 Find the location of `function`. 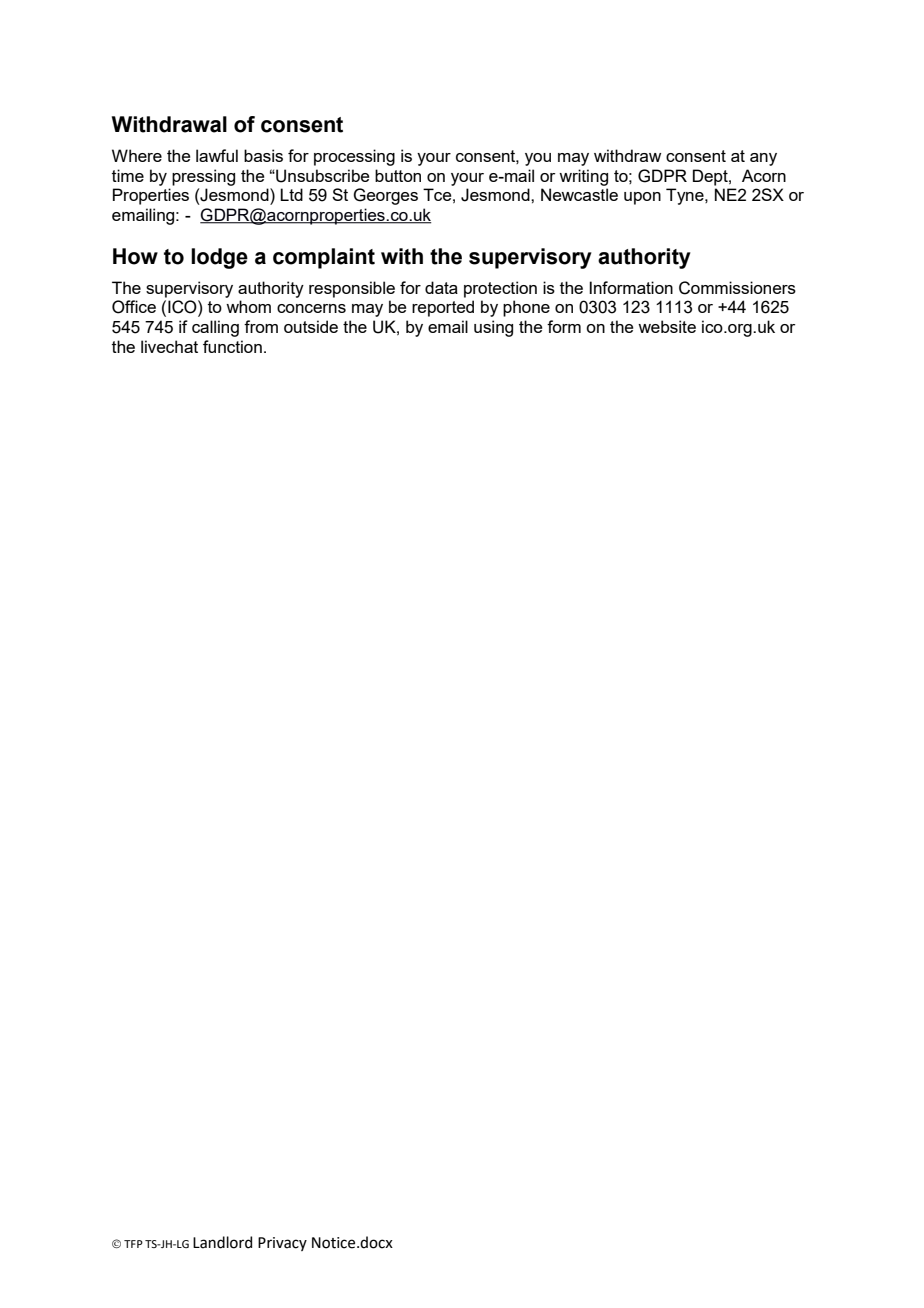

function is located at coordinates (232, 346).
